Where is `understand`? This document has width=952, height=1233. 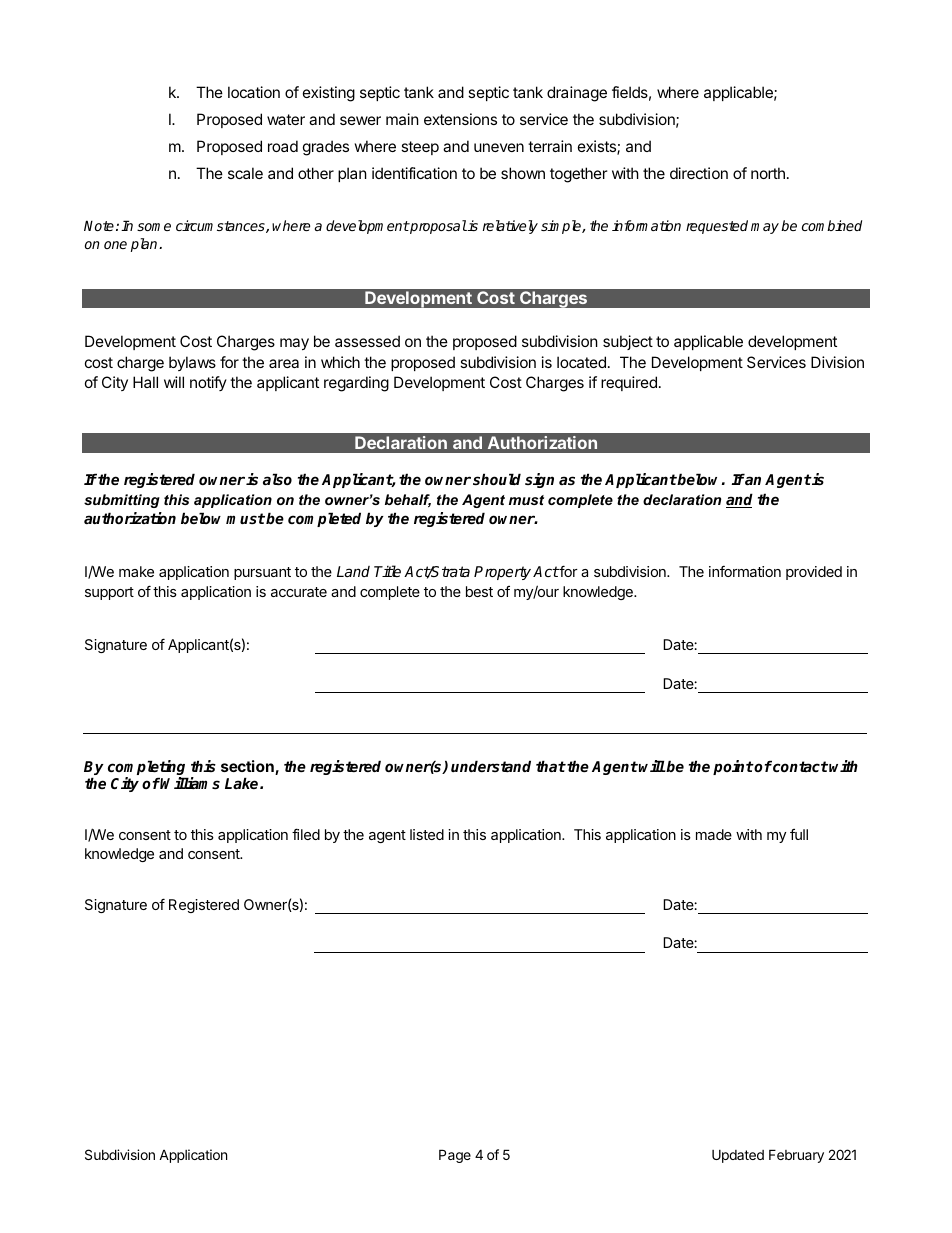
understand is located at coordinates (491, 766).
